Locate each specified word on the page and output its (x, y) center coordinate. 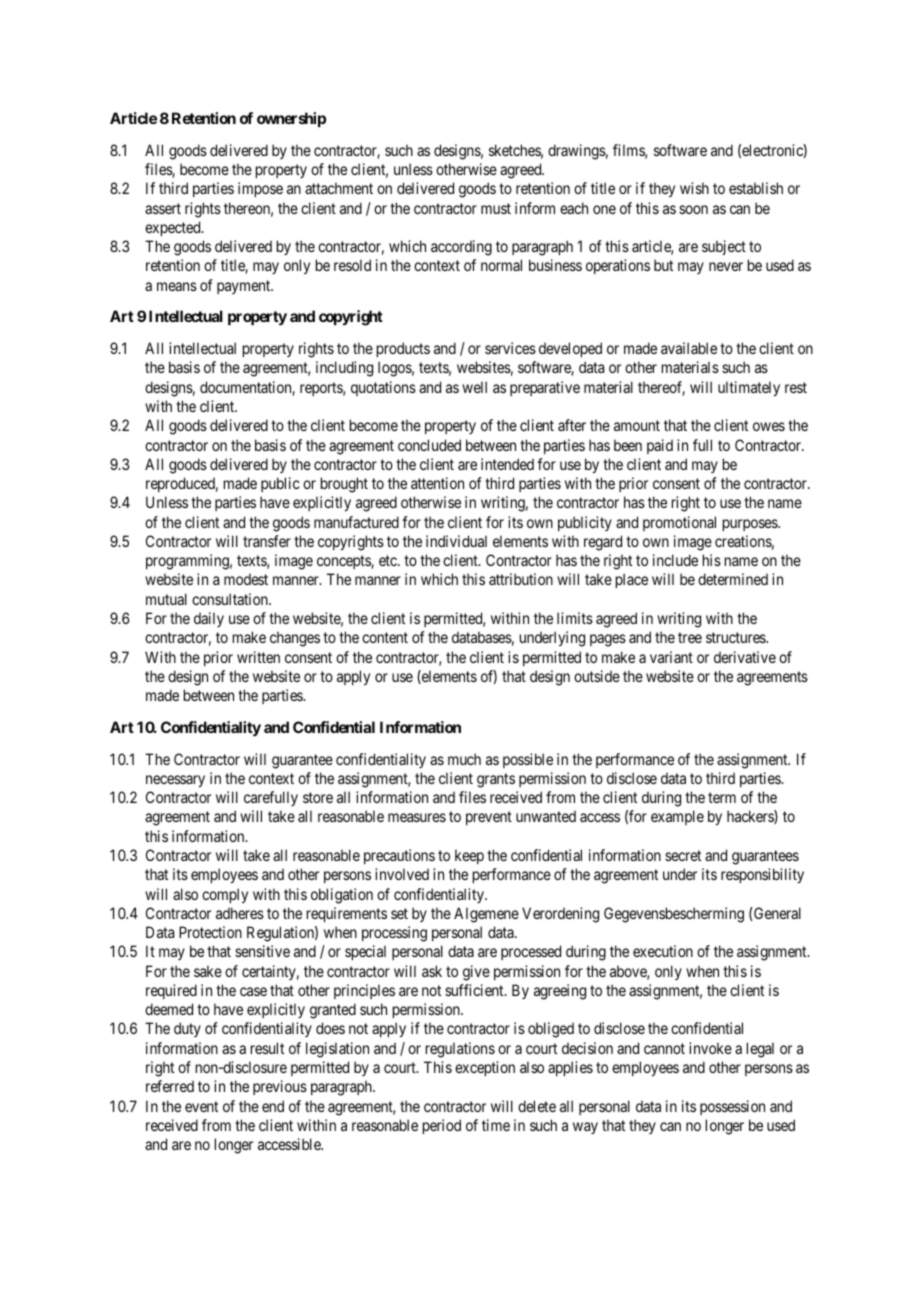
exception (485, 1068)
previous (280, 1087)
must (496, 208)
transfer (267, 541)
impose (260, 189)
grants (496, 780)
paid (660, 446)
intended (507, 464)
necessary (175, 781)
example (677, 817)
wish (694, 188)
